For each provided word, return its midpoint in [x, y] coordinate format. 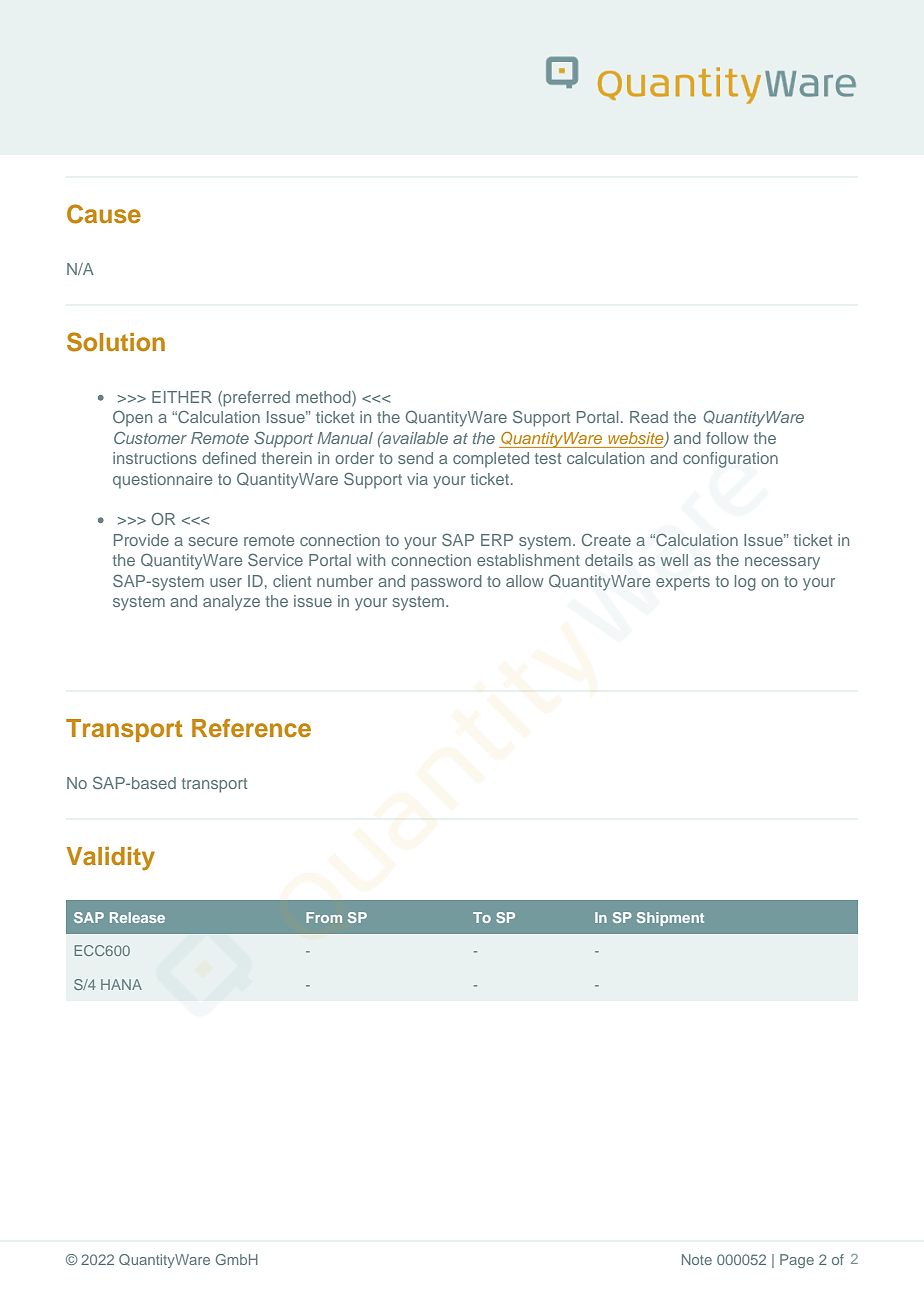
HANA [121, 984]
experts [683, 583]
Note [697, 1259]
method [324, 397]
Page [797, 1261]
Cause [104, 214]
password [446, 583]
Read [649, 417]
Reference [251, 728]
